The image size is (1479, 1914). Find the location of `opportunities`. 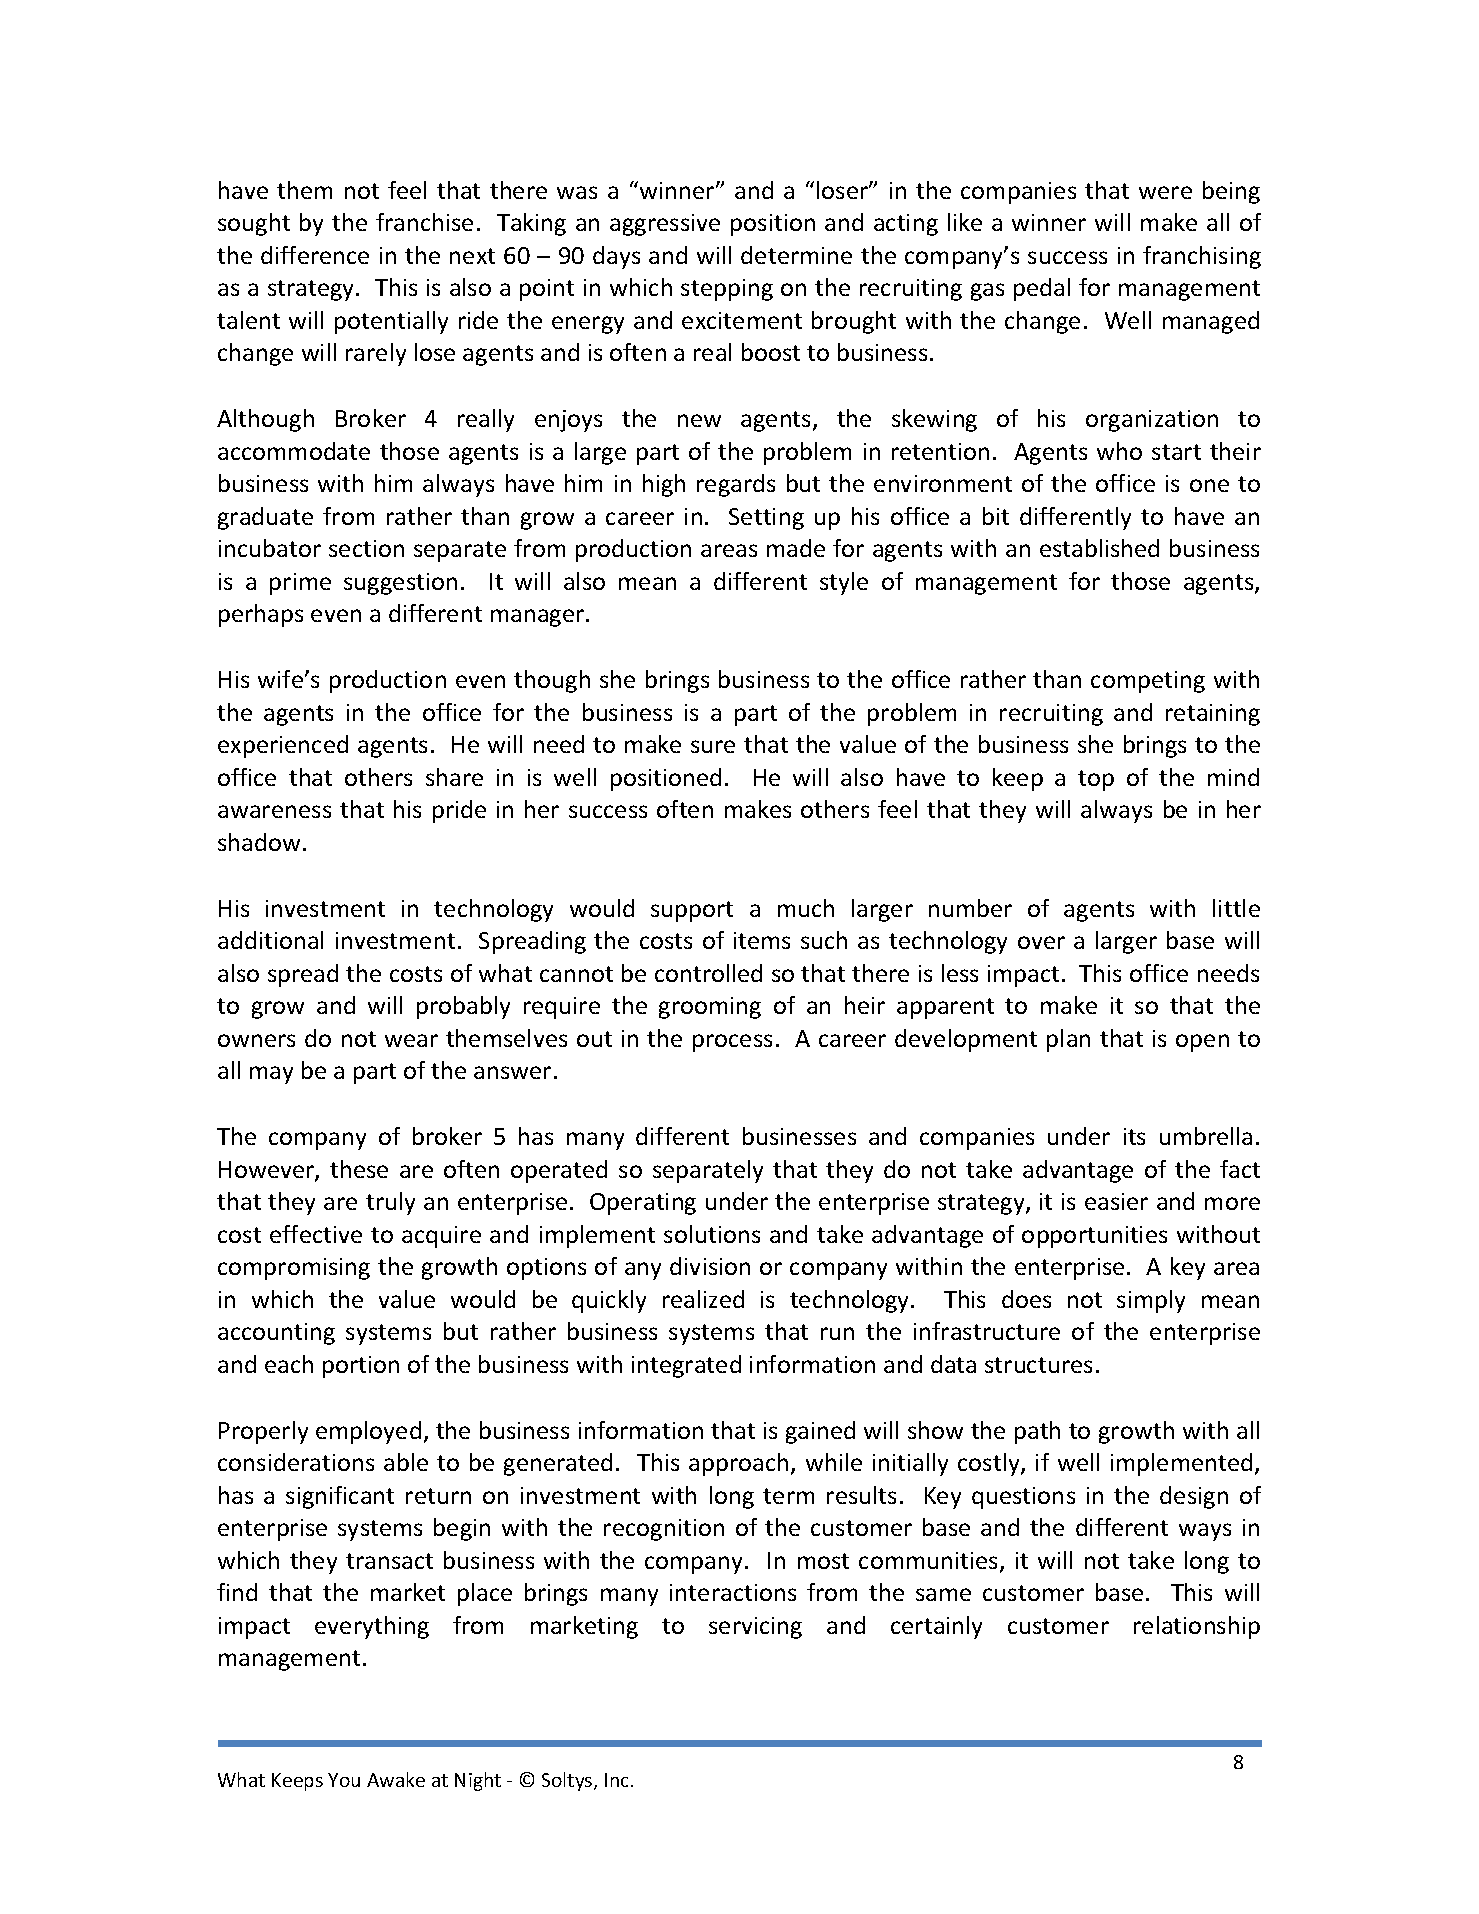

opportunities is located at coordinates (1094, 1237).
